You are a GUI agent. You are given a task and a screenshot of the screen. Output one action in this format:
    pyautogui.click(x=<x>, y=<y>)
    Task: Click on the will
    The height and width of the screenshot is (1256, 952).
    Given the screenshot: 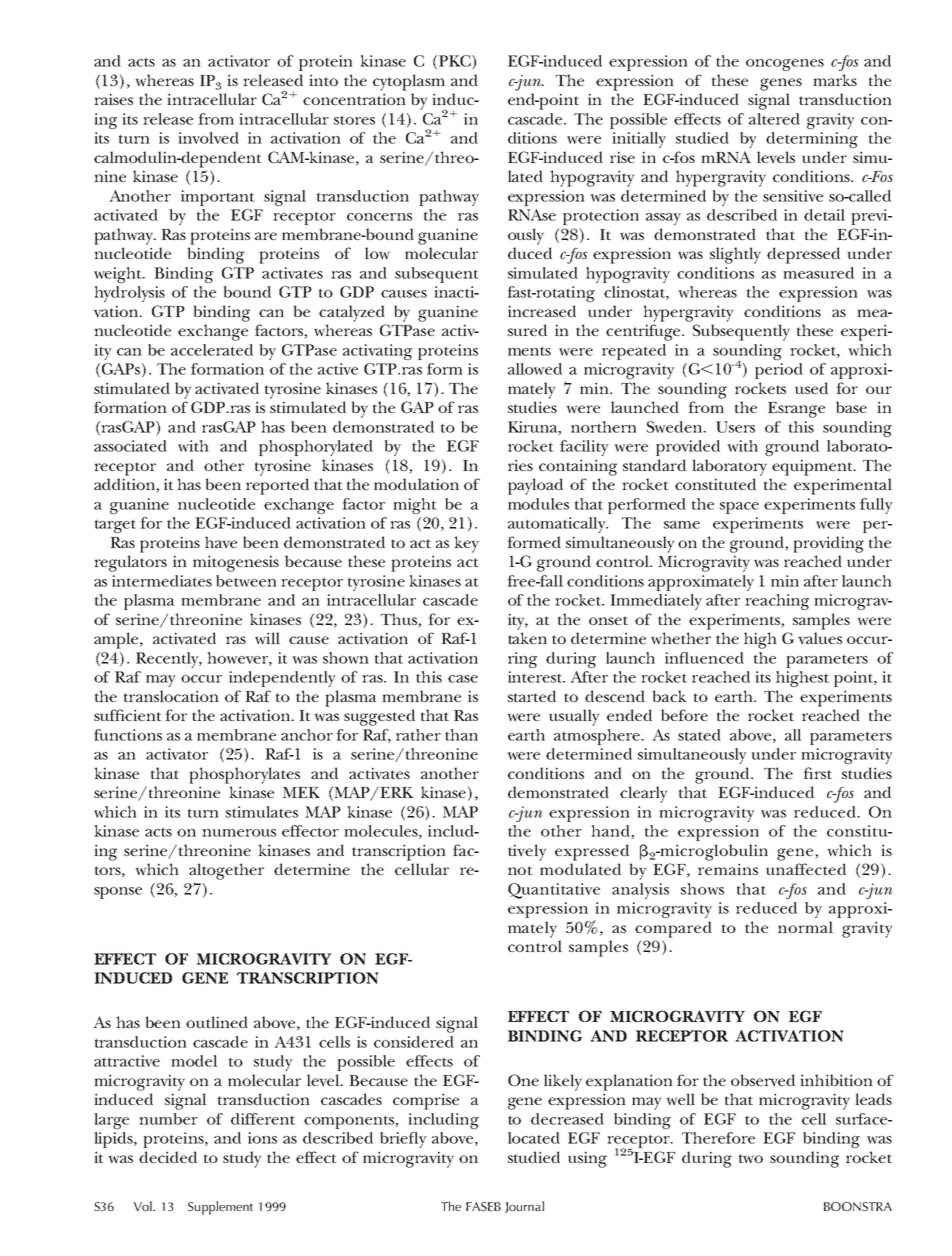 What is the action you would take?
    pyautogui.click(x=267, y=638)
